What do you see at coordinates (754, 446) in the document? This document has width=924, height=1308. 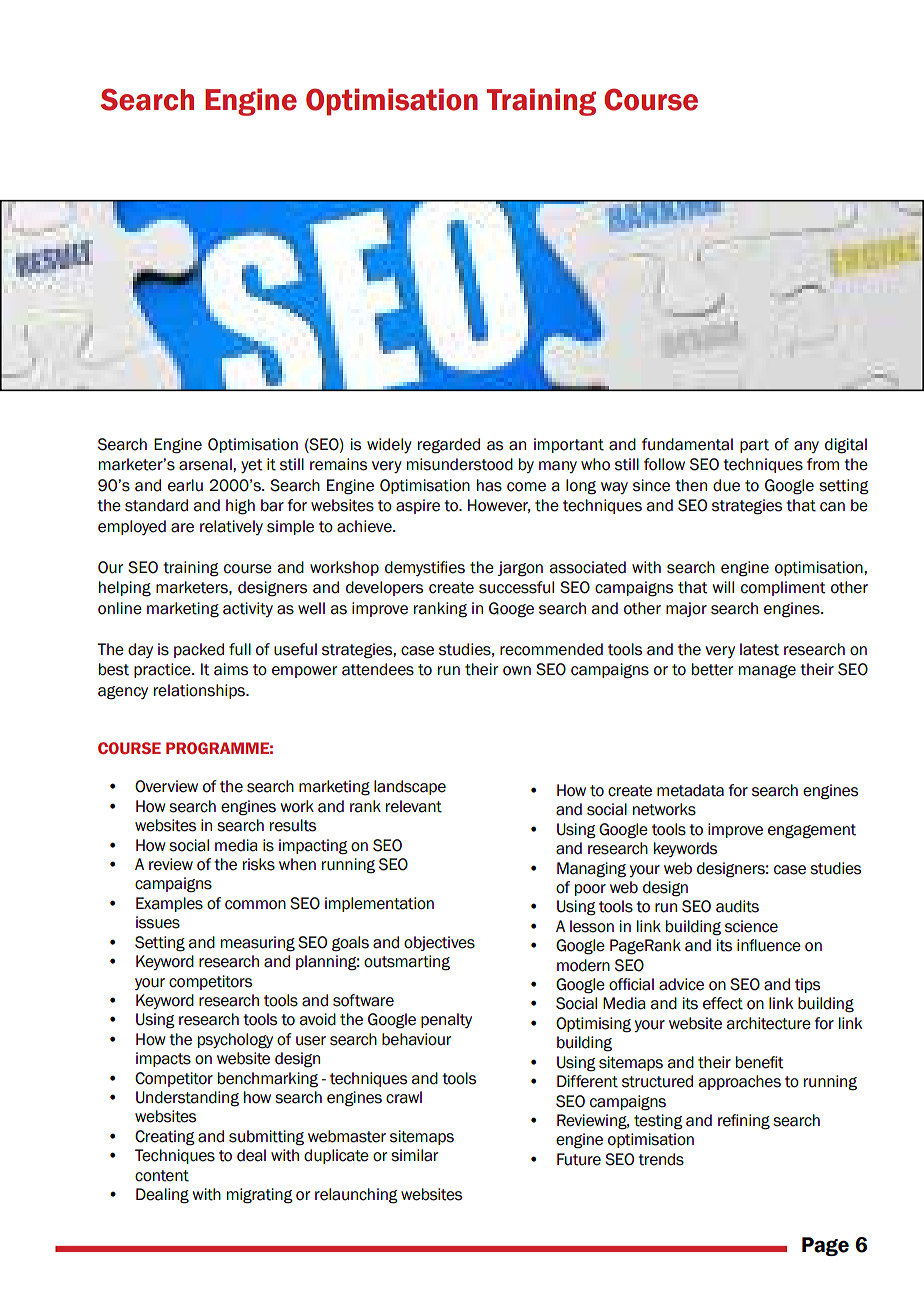 I see `part` at bounding box center [754, 446].
